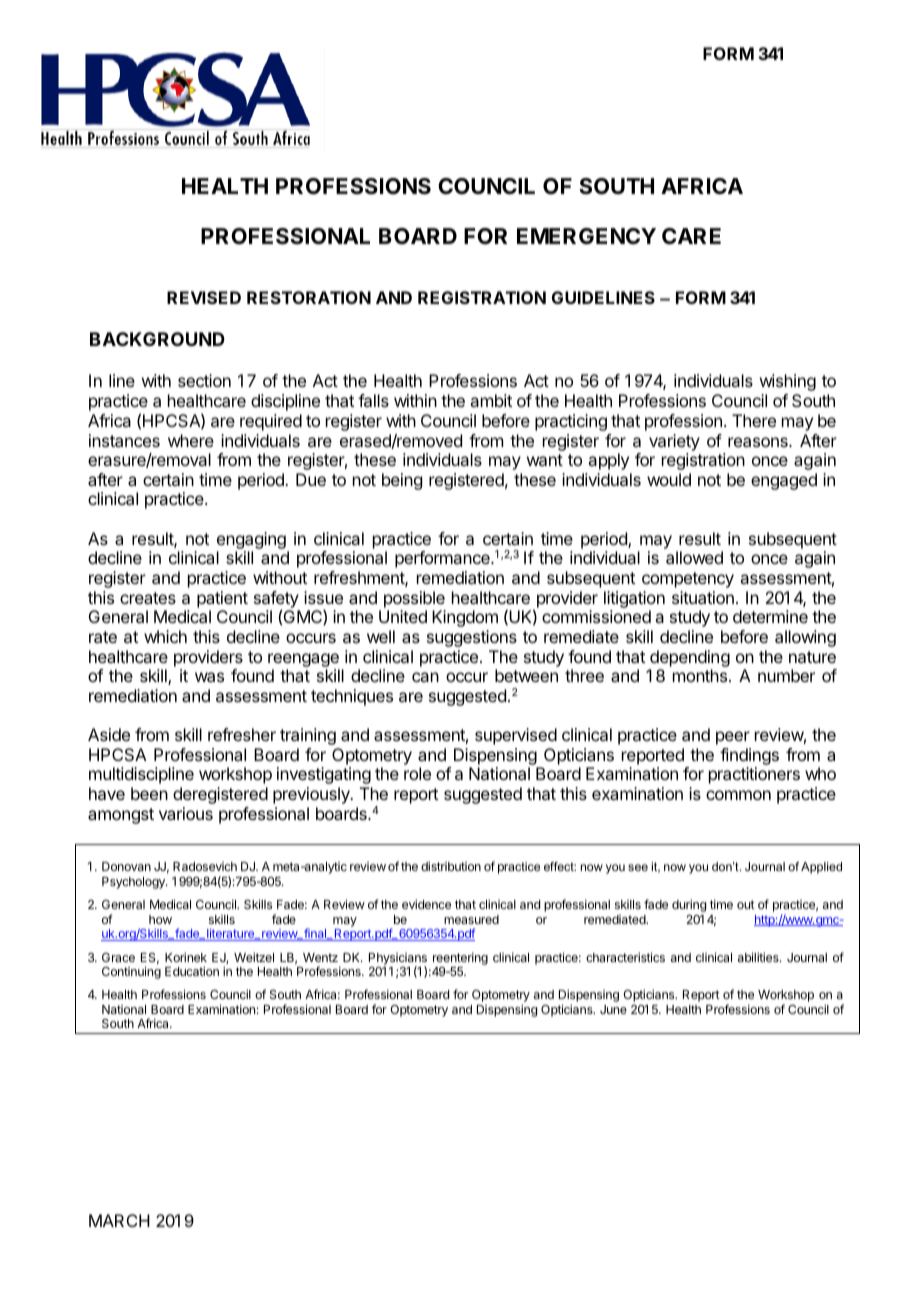 The height and width of the screenshot is (1308, 924). Describe the element at coordinates (784, 481) in the screenshot. I see `engaged` at that location.
